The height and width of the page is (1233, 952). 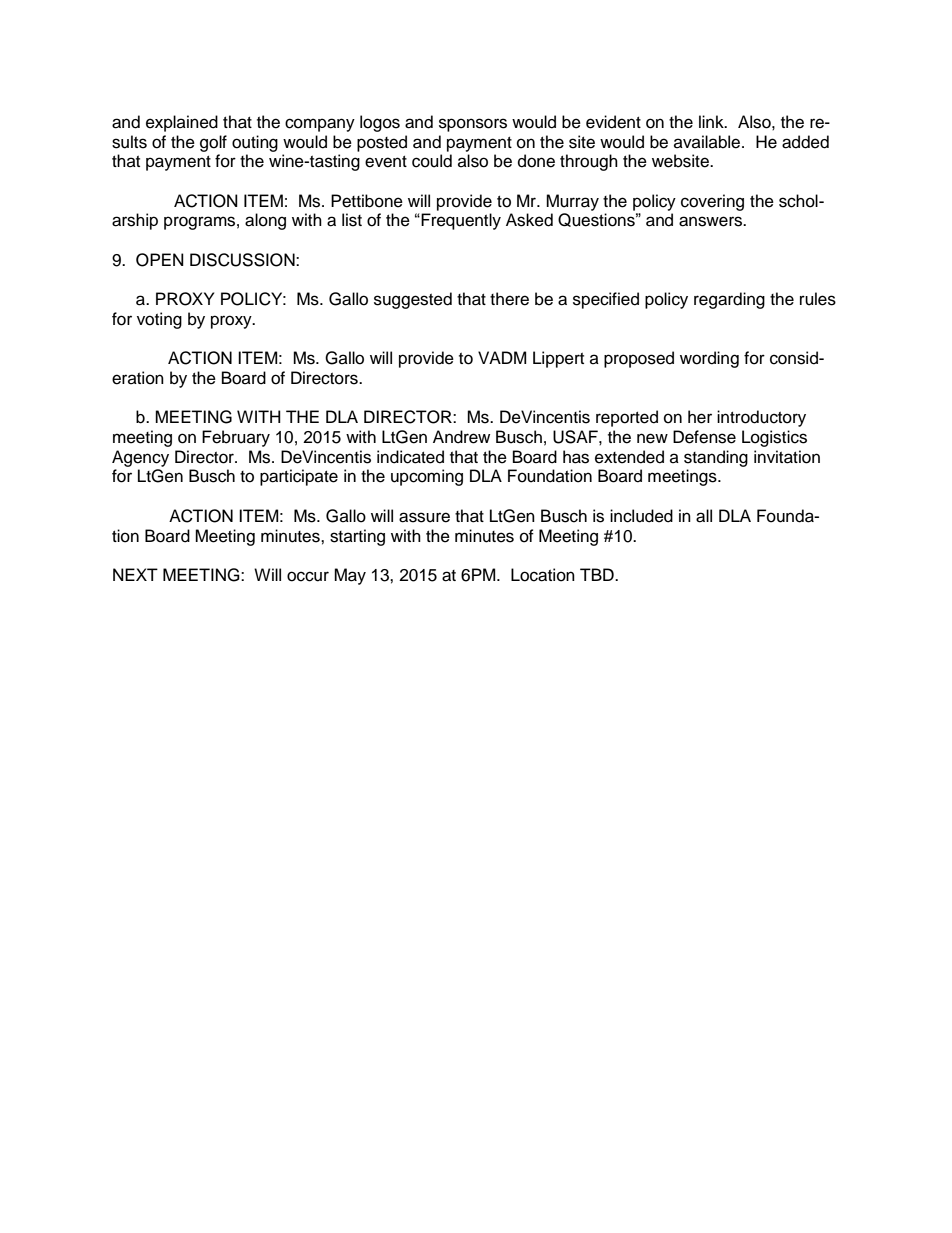 I want to click on regarding, so click(x=729, y=300).
